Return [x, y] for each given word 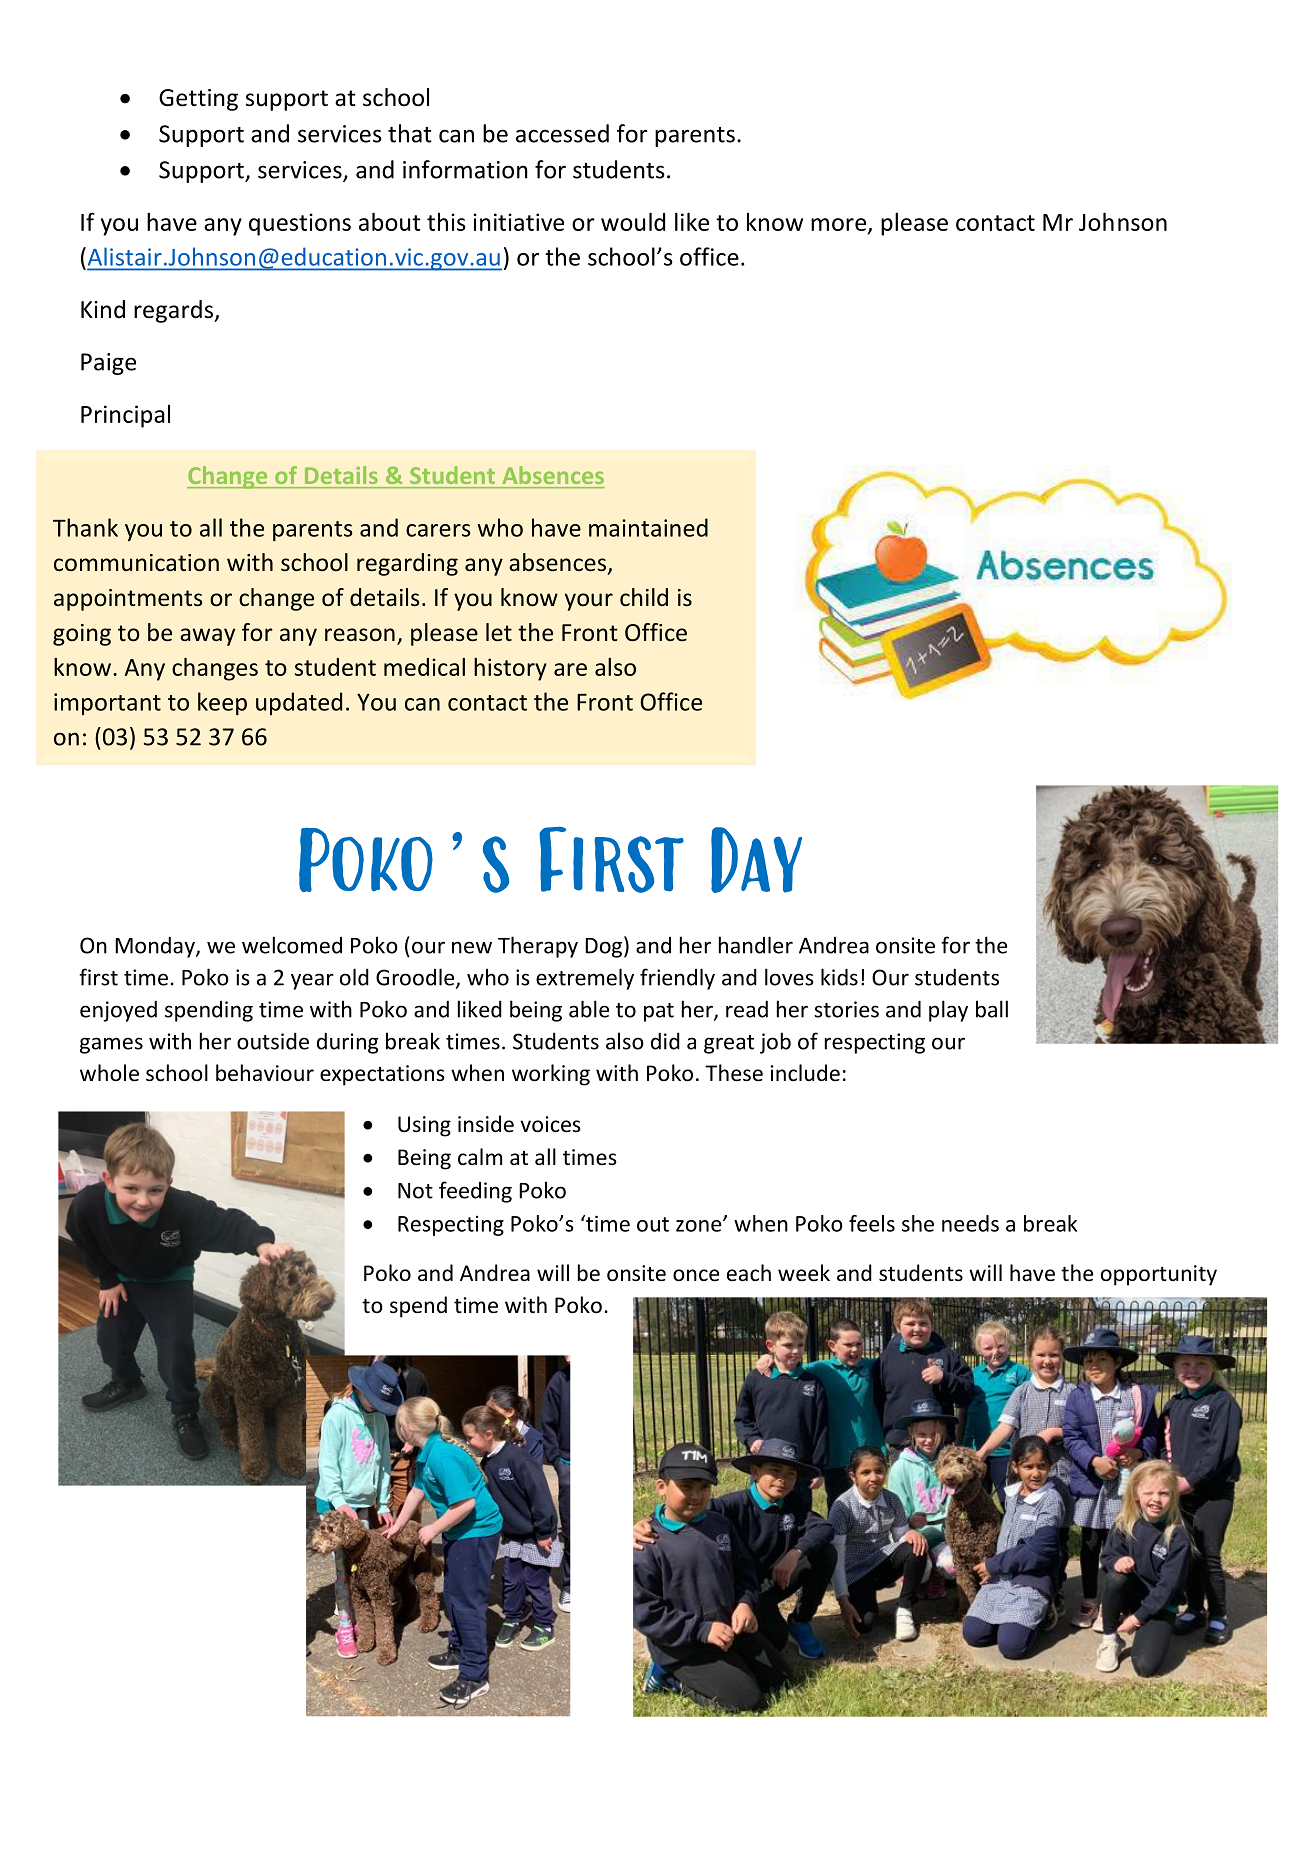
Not [415, 1191]
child [644, 597]
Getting [198, 100]
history [510, 669]
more [840, 225]
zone [700, 1225]
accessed [562, 133]
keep [222, 703]
